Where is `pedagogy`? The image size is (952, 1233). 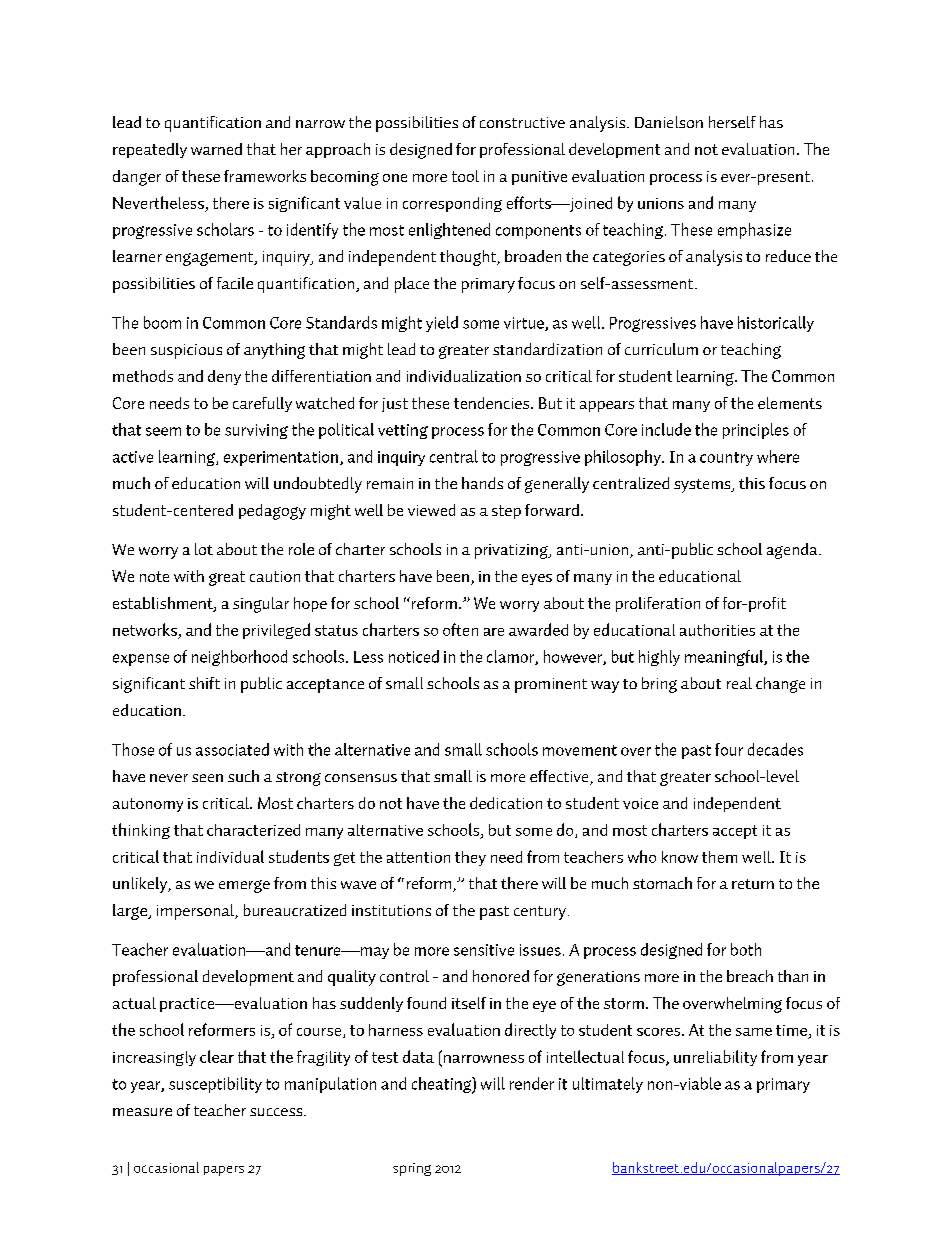
pedagogy is located at coordinates (272, 512).
